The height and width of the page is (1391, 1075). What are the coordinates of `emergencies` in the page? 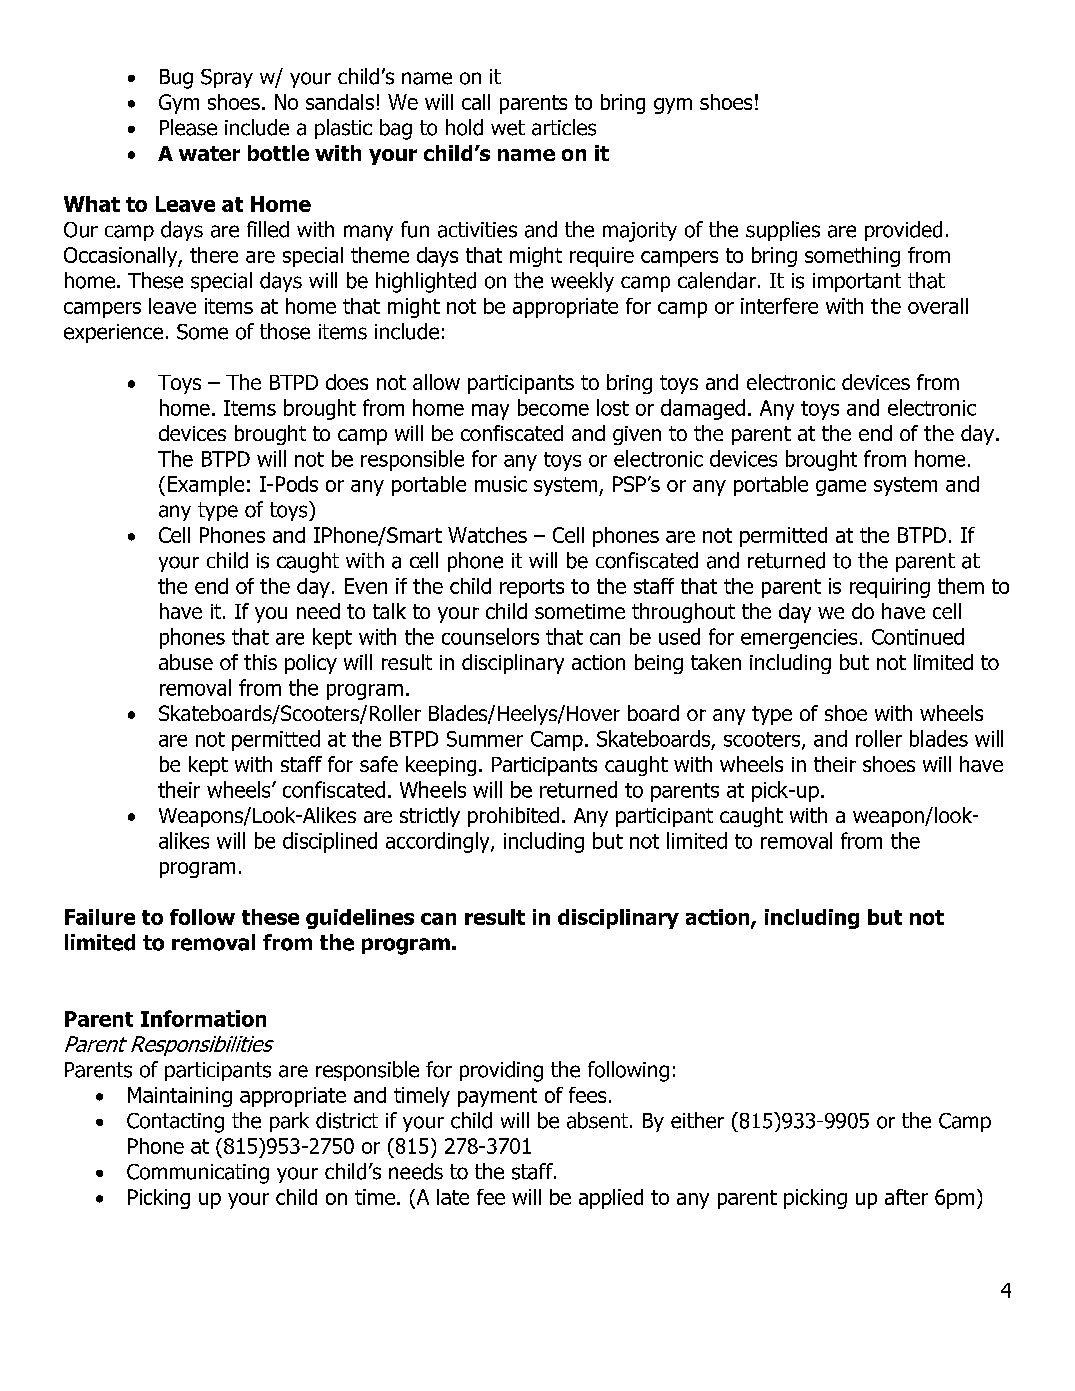 It's located at (799, 639).
